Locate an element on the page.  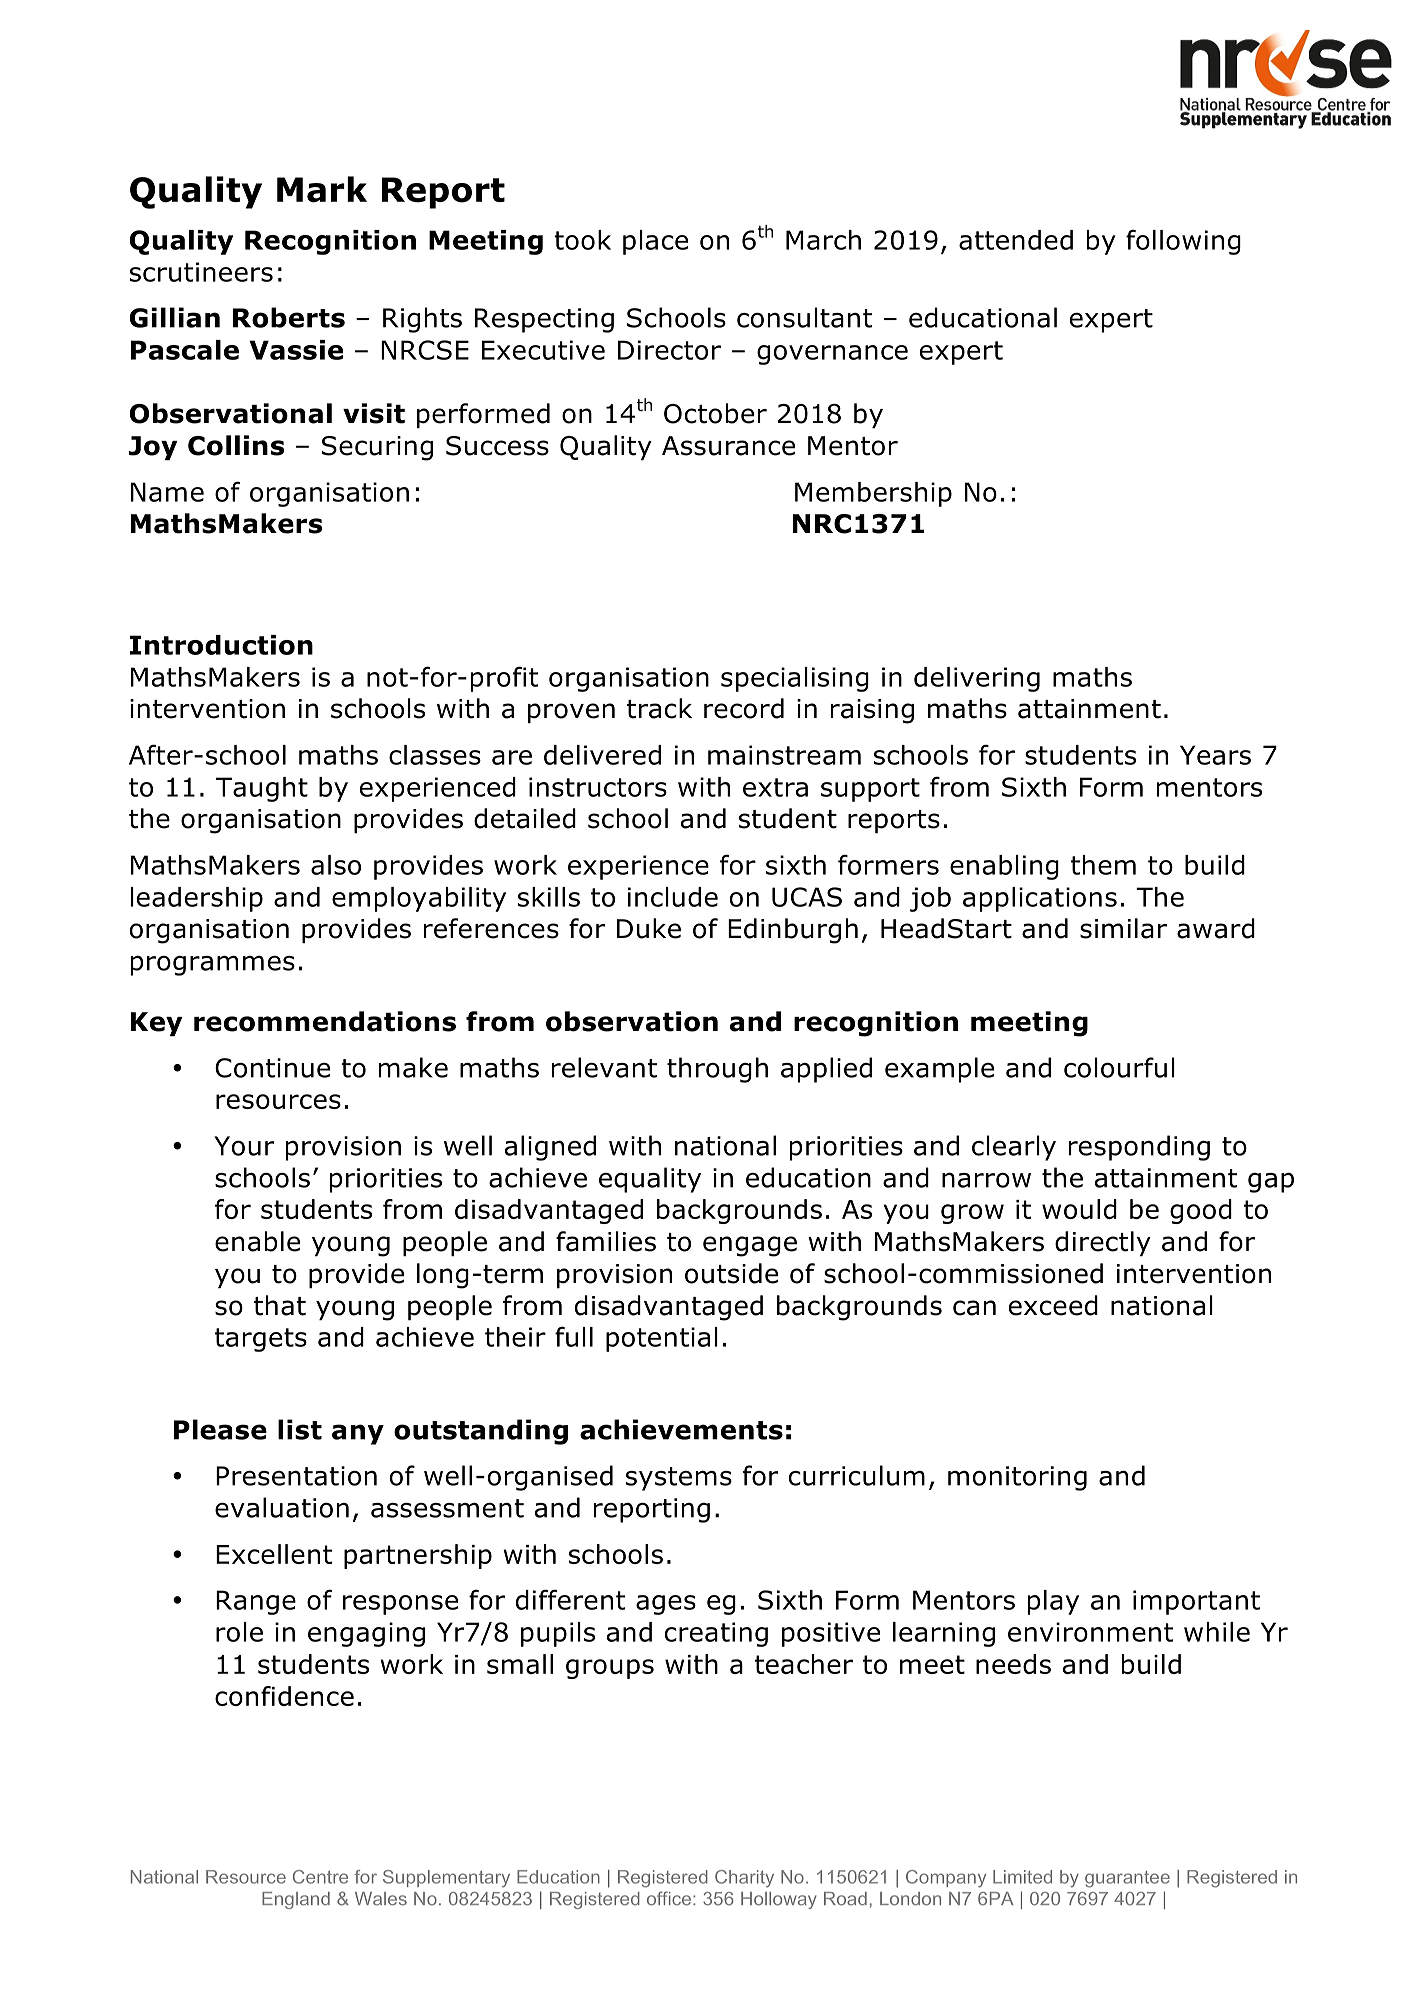
place is located at coordinates (655, 242).
